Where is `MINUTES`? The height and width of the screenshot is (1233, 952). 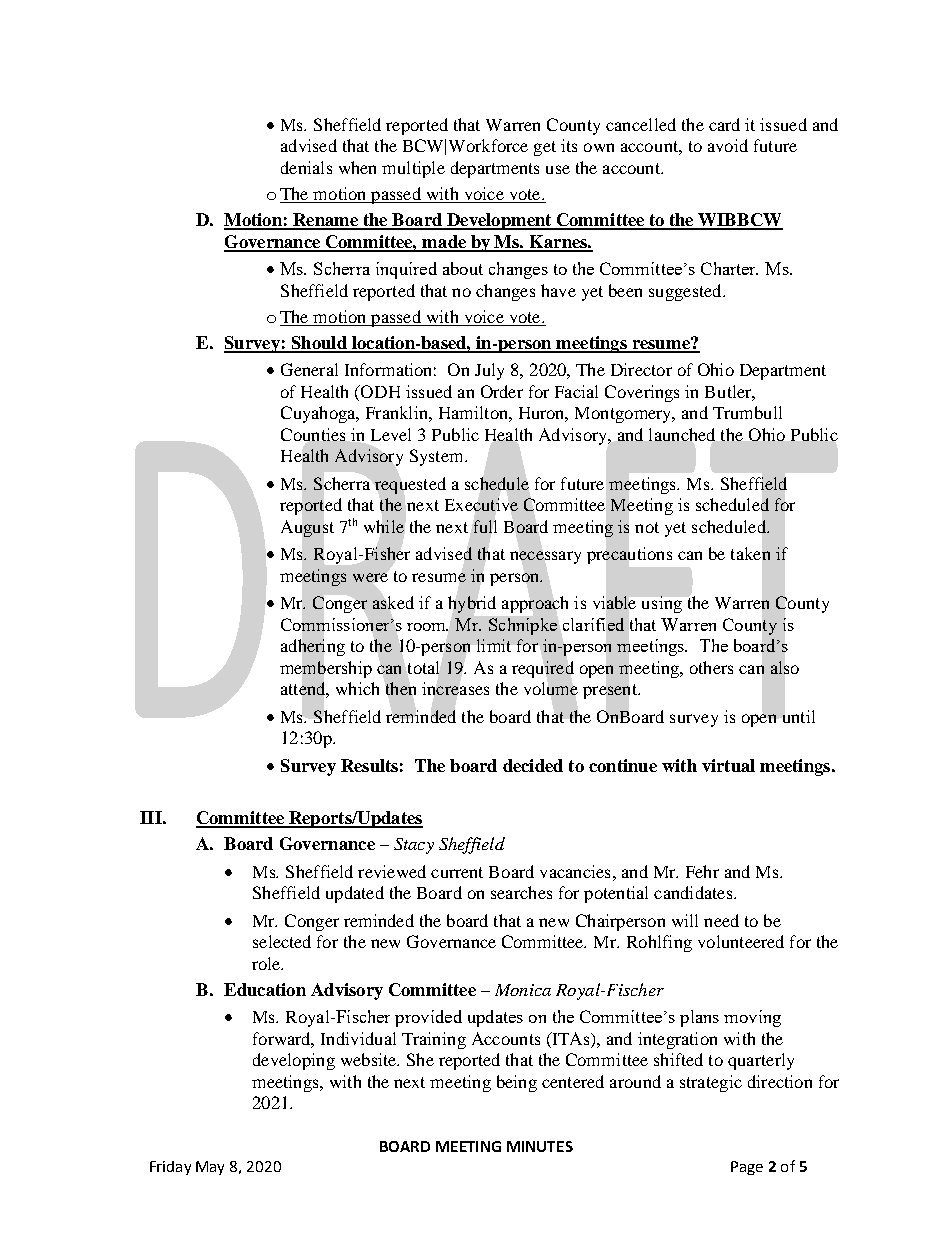 MINUTES is located at coordinates (540, 1146).
